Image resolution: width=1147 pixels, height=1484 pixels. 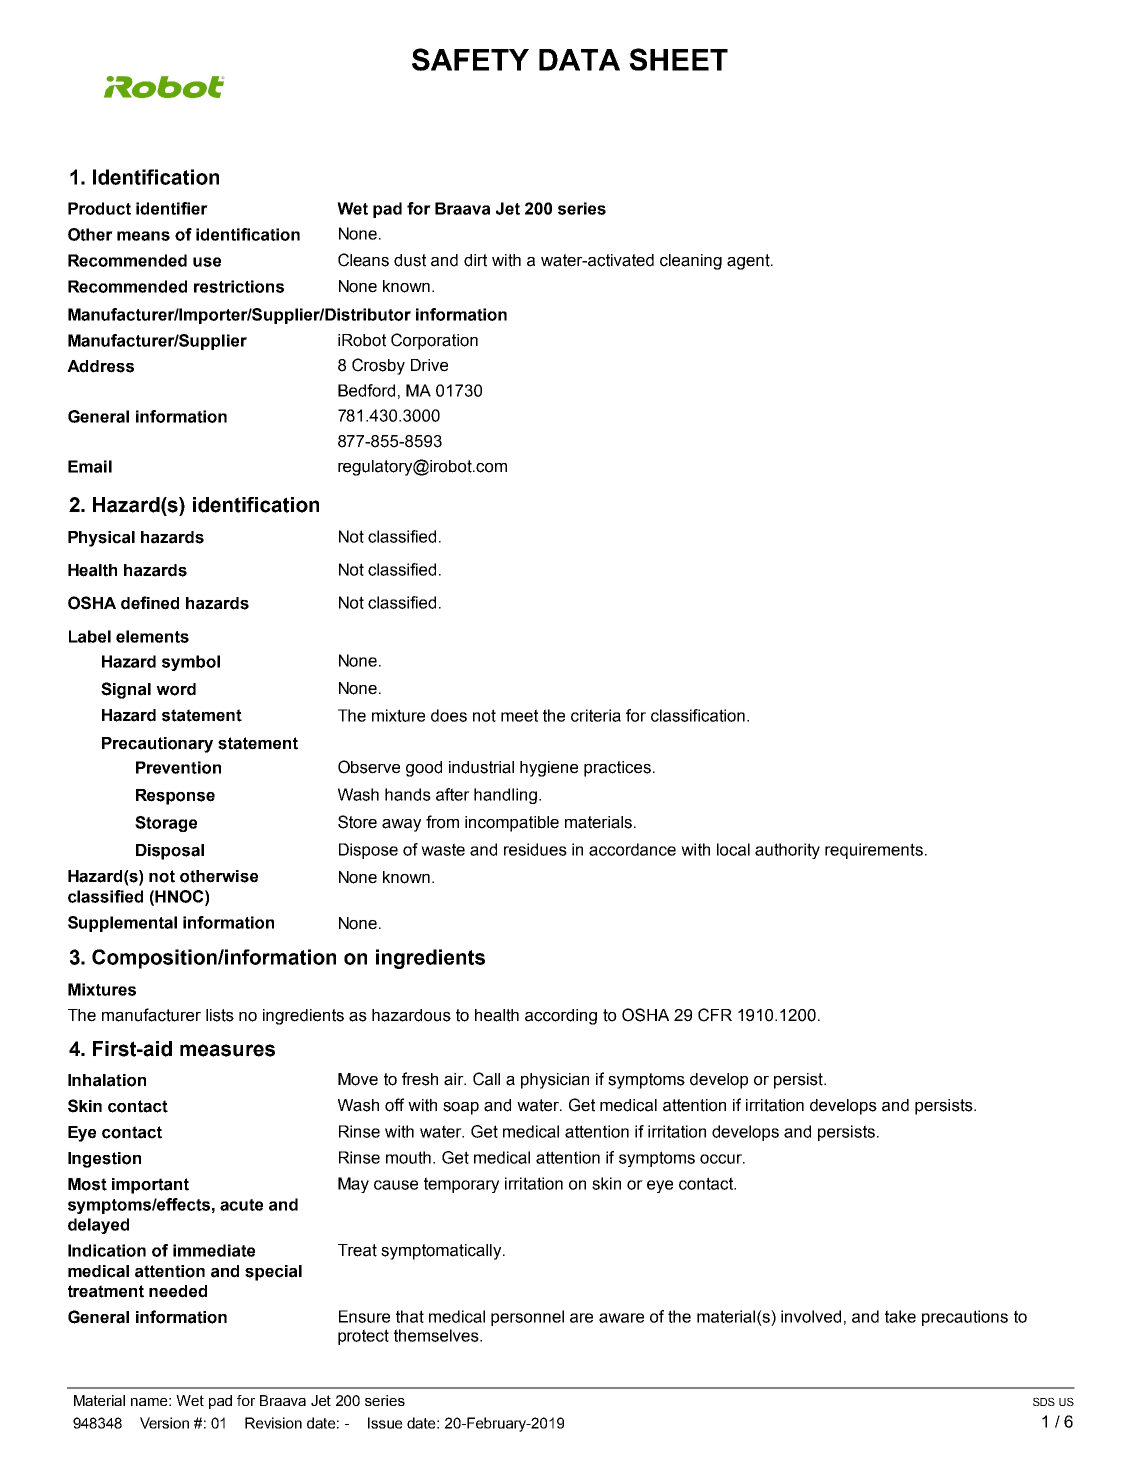 I want to click on requirements, so click(x=874, y=851).
